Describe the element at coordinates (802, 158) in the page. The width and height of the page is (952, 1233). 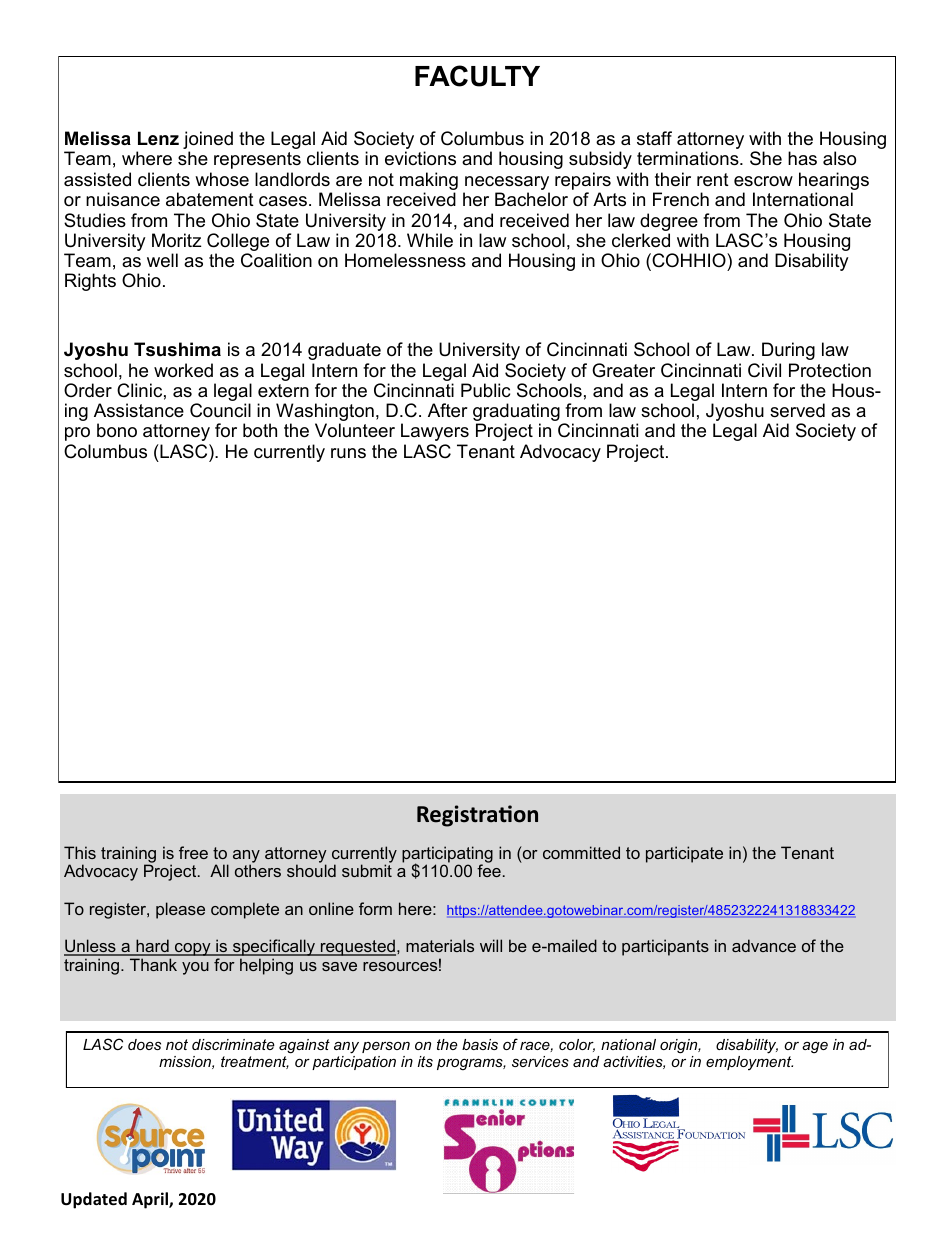
I see `has` at that location.
